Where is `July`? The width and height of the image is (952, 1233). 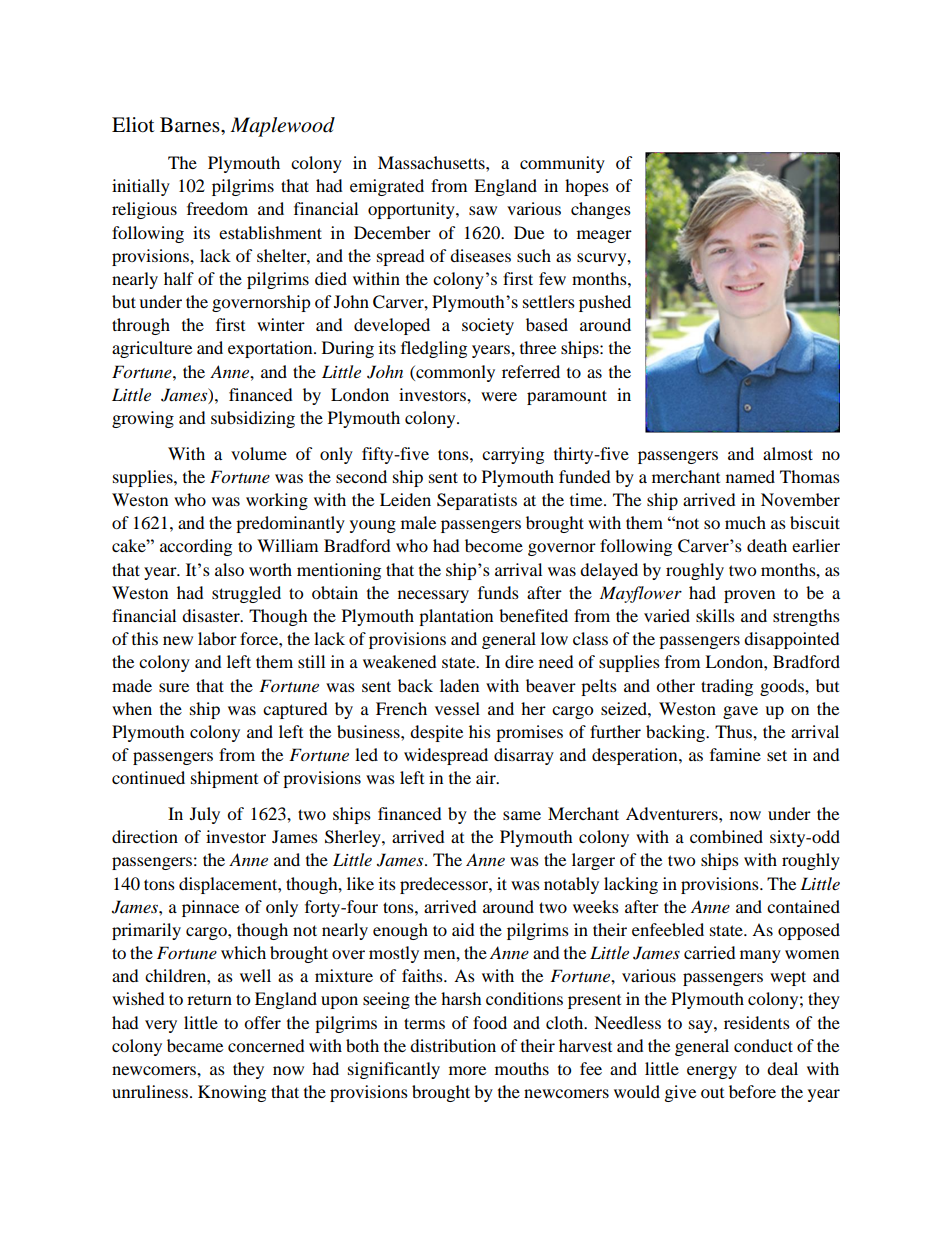 July is located at coordinates (205, 815).
